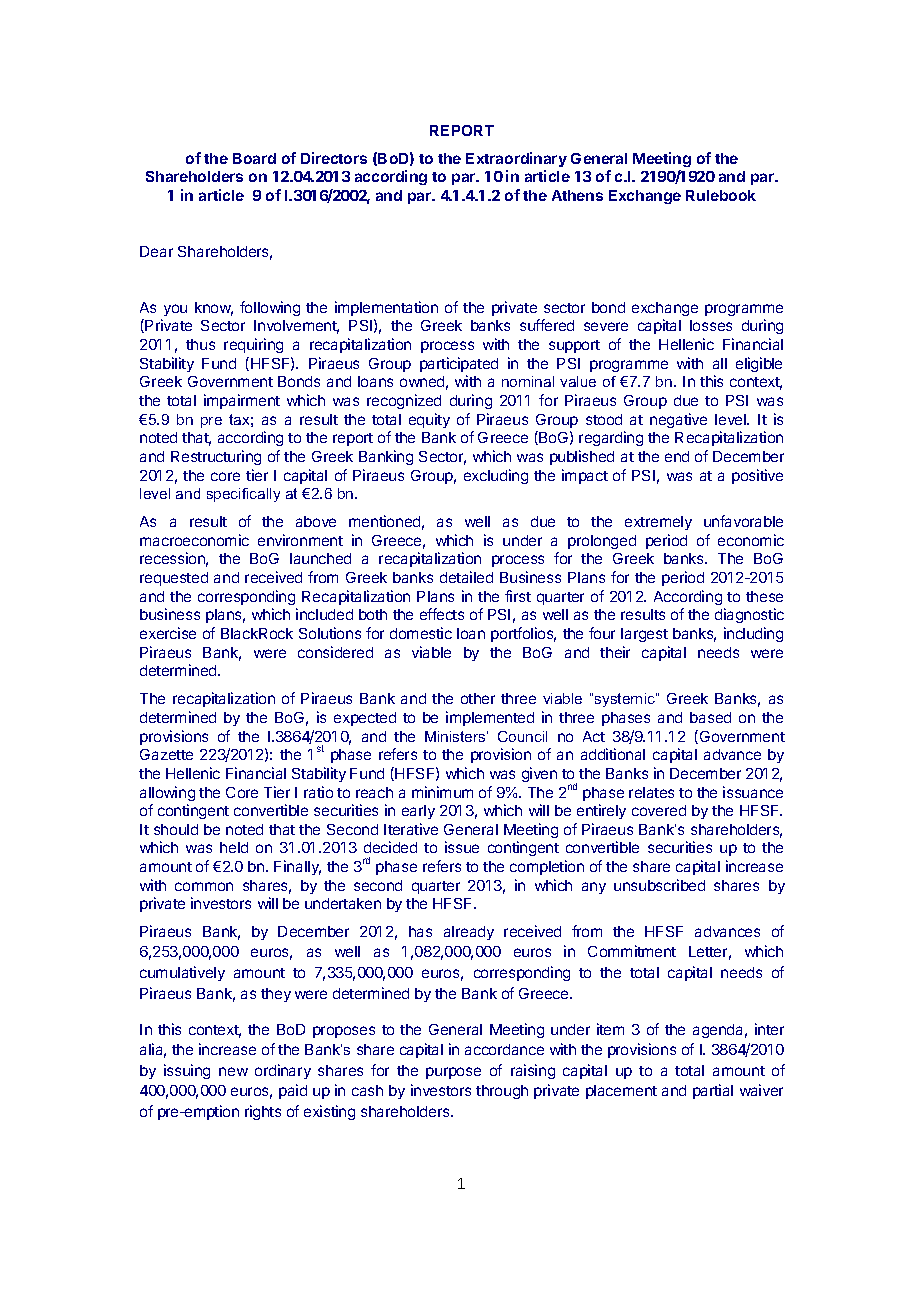  Describe the element at coordinates (577, 195) in the screenshot. I see `Athens` at that location.
